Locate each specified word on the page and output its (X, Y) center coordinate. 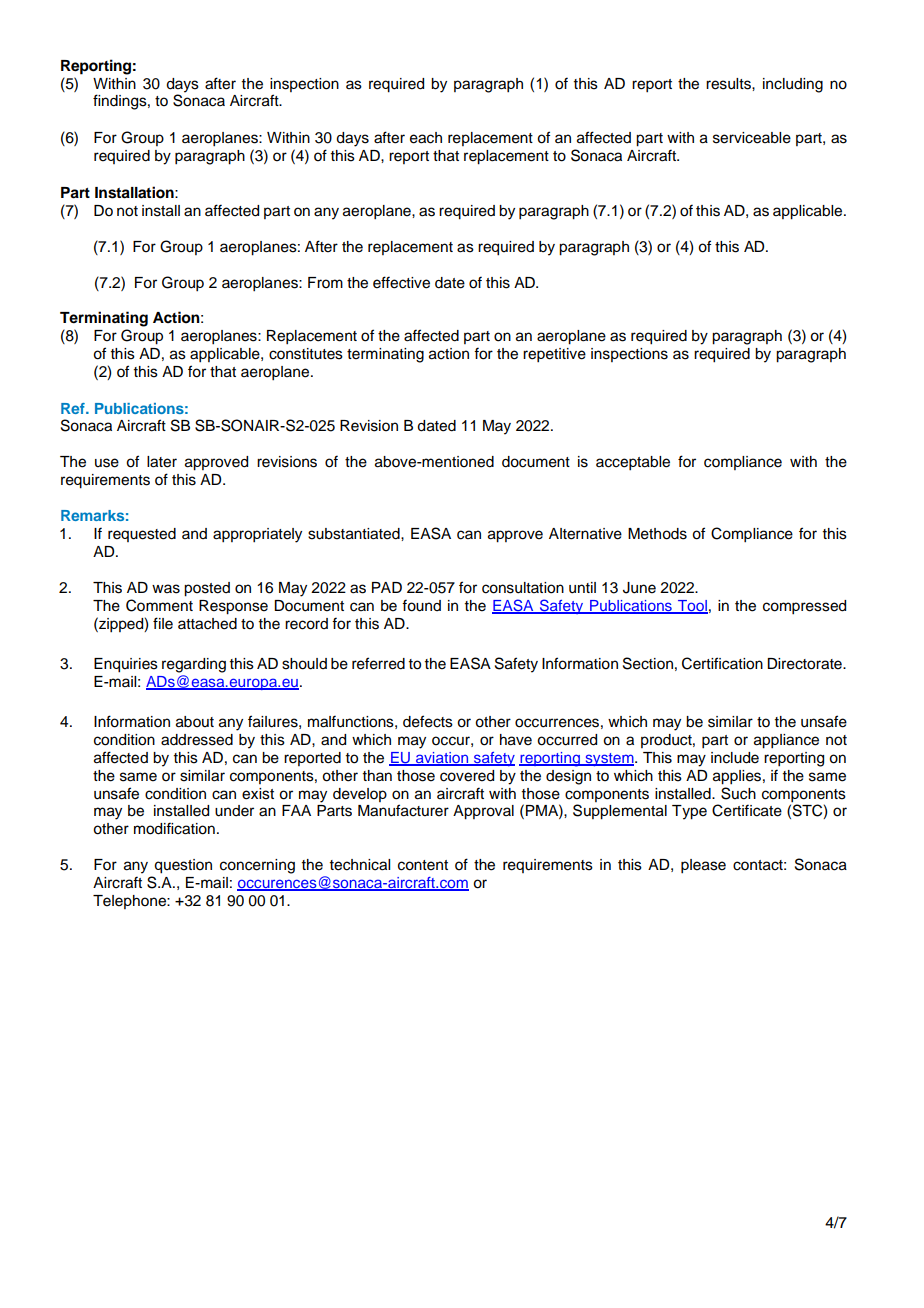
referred (378, 663)
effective (401, 282)
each (426, 138)
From (325, 283)
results (729, 84)
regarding (194, 665)
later (162, 462)
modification (174, 828)
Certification (722, 663)
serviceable (752, 138)
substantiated (355, 534)
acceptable (633, 463)
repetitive (554, 355)
